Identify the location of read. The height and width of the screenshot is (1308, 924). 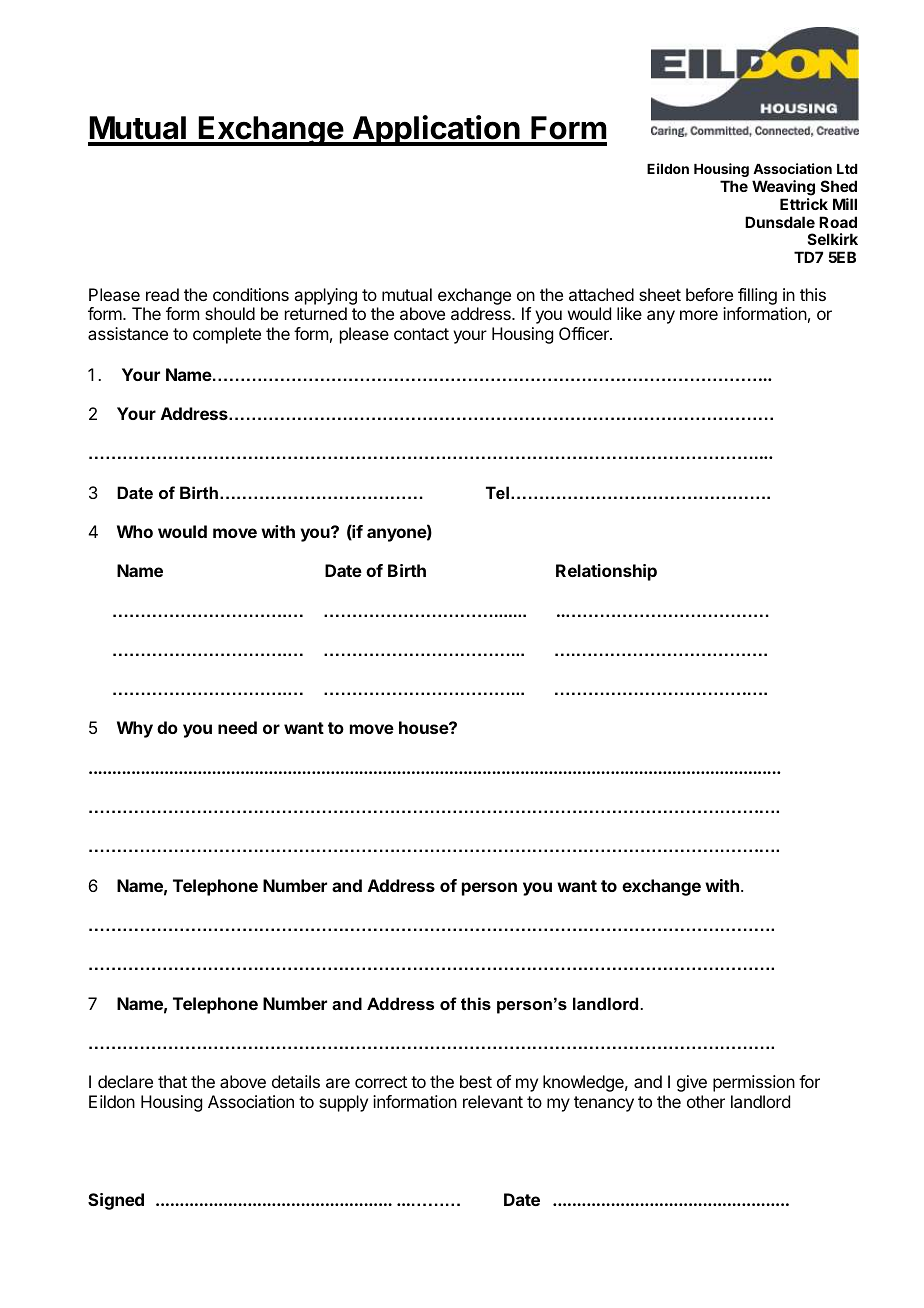
(162, 294).
